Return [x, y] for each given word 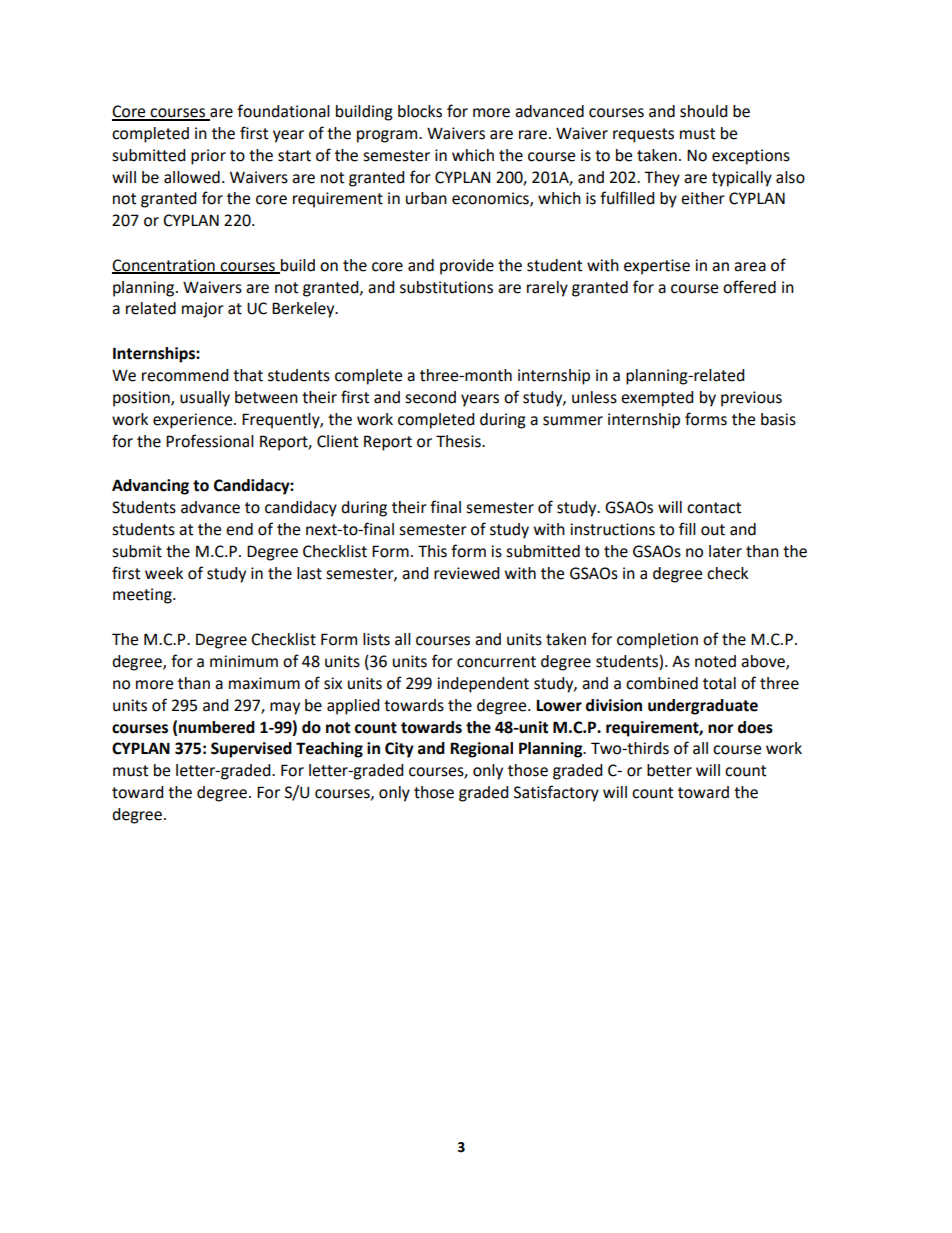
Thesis [459, 441]
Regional [481, 750]
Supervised [251, 750]
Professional [210, 441]
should [704, 111]
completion [657, 641]
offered [749, 287]
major [203, 310]
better [669, 770]
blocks [420, 111]
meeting [143, 596]
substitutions [446, 287]
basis [778, 419]
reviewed [467, 573]
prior [208, 157]
